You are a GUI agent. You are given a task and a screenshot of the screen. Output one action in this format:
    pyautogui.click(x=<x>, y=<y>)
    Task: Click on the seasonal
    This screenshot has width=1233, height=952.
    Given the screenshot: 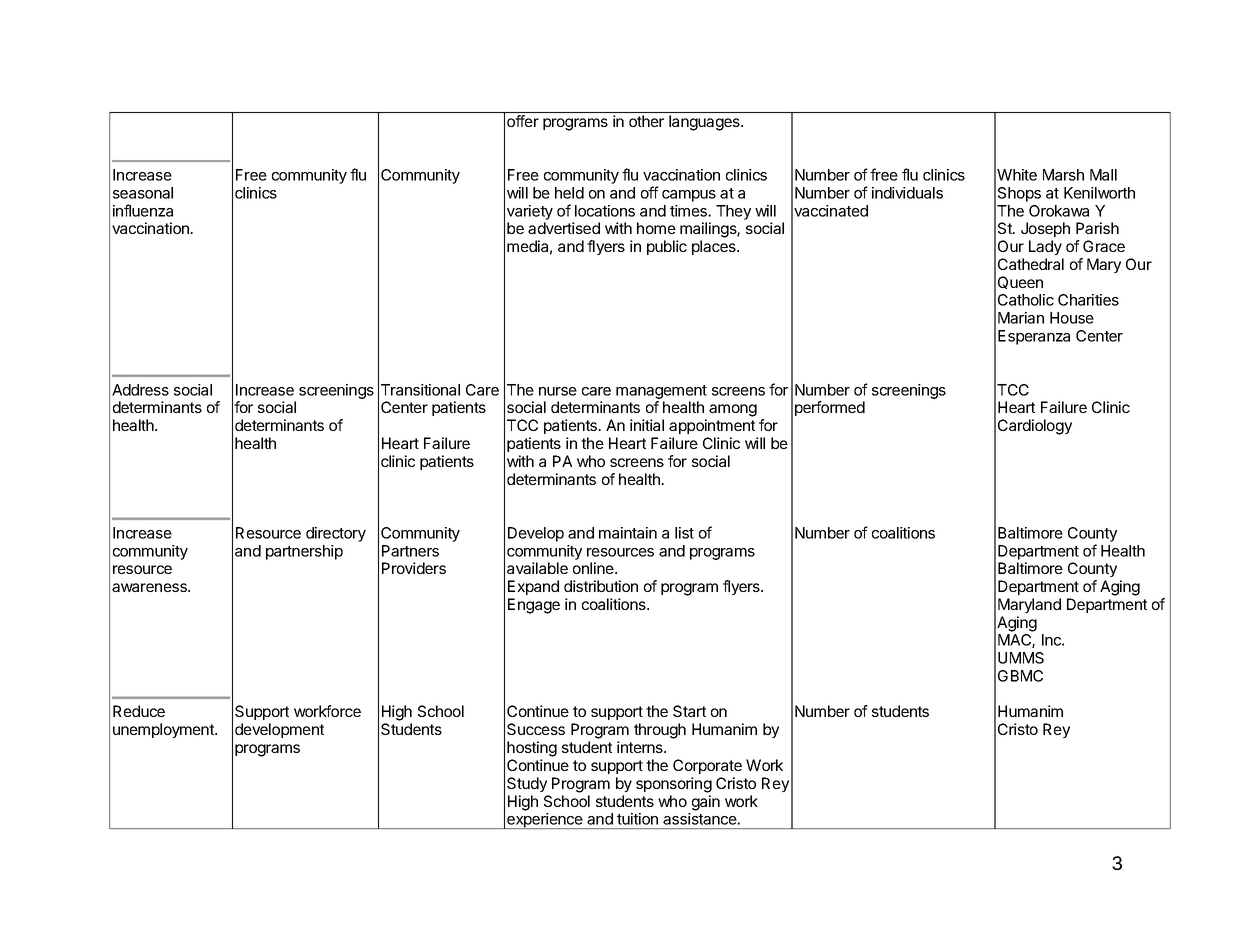 What is the action you would take?
    pyautogui.click(x=143, y=193)
